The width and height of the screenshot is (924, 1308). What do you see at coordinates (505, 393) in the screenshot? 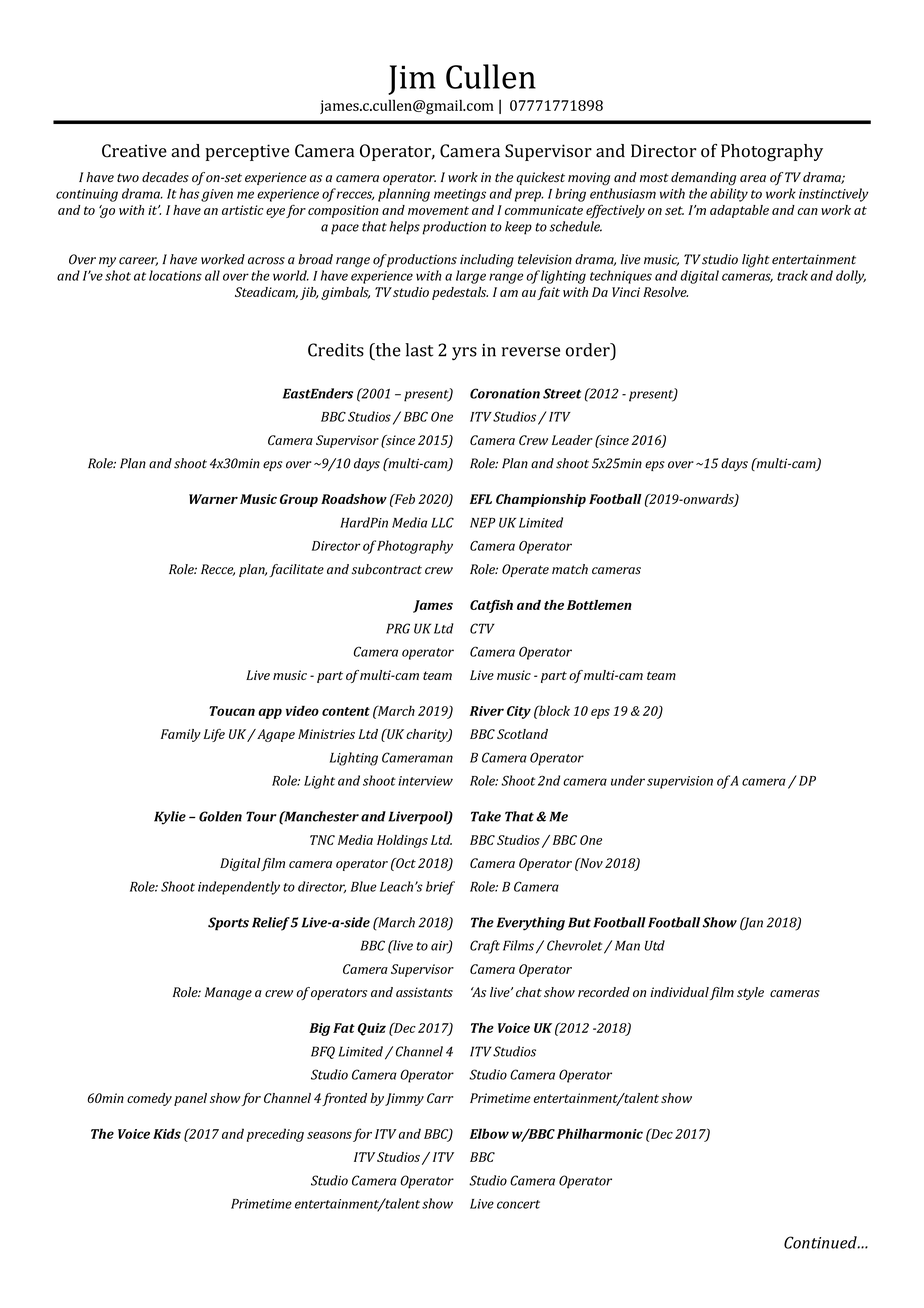
I see `Coronation` at bounding box center [505, 393].
